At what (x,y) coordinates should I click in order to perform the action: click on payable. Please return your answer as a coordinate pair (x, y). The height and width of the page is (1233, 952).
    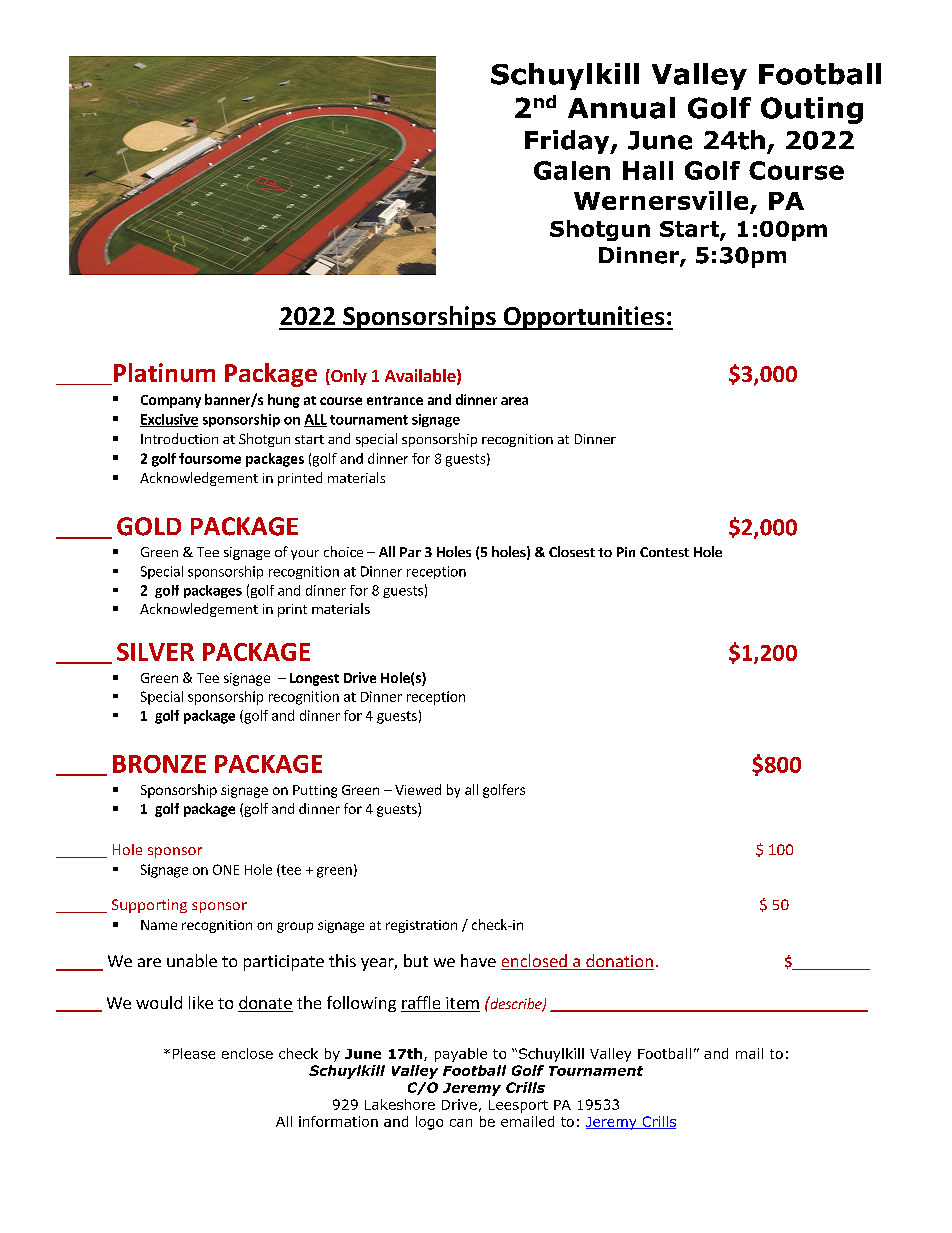
    Looking at the image, I should click on (461, 1055).
